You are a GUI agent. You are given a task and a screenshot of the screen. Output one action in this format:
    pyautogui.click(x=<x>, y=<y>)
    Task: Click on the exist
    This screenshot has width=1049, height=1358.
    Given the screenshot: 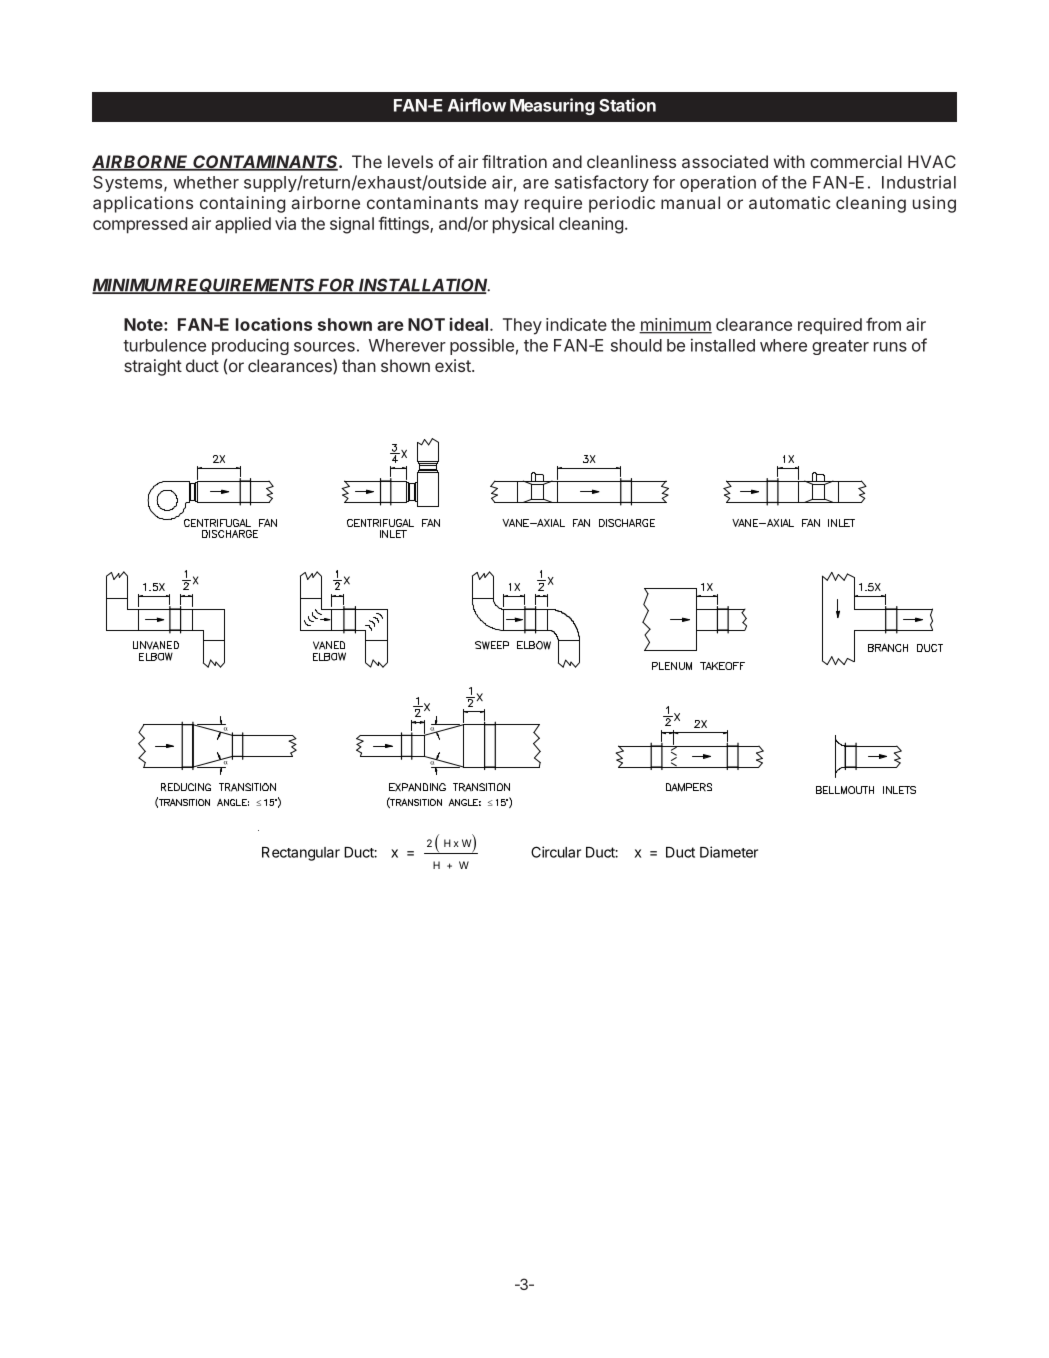 What is the action you would take?
    pyautogui.click(x=454, y=365)
